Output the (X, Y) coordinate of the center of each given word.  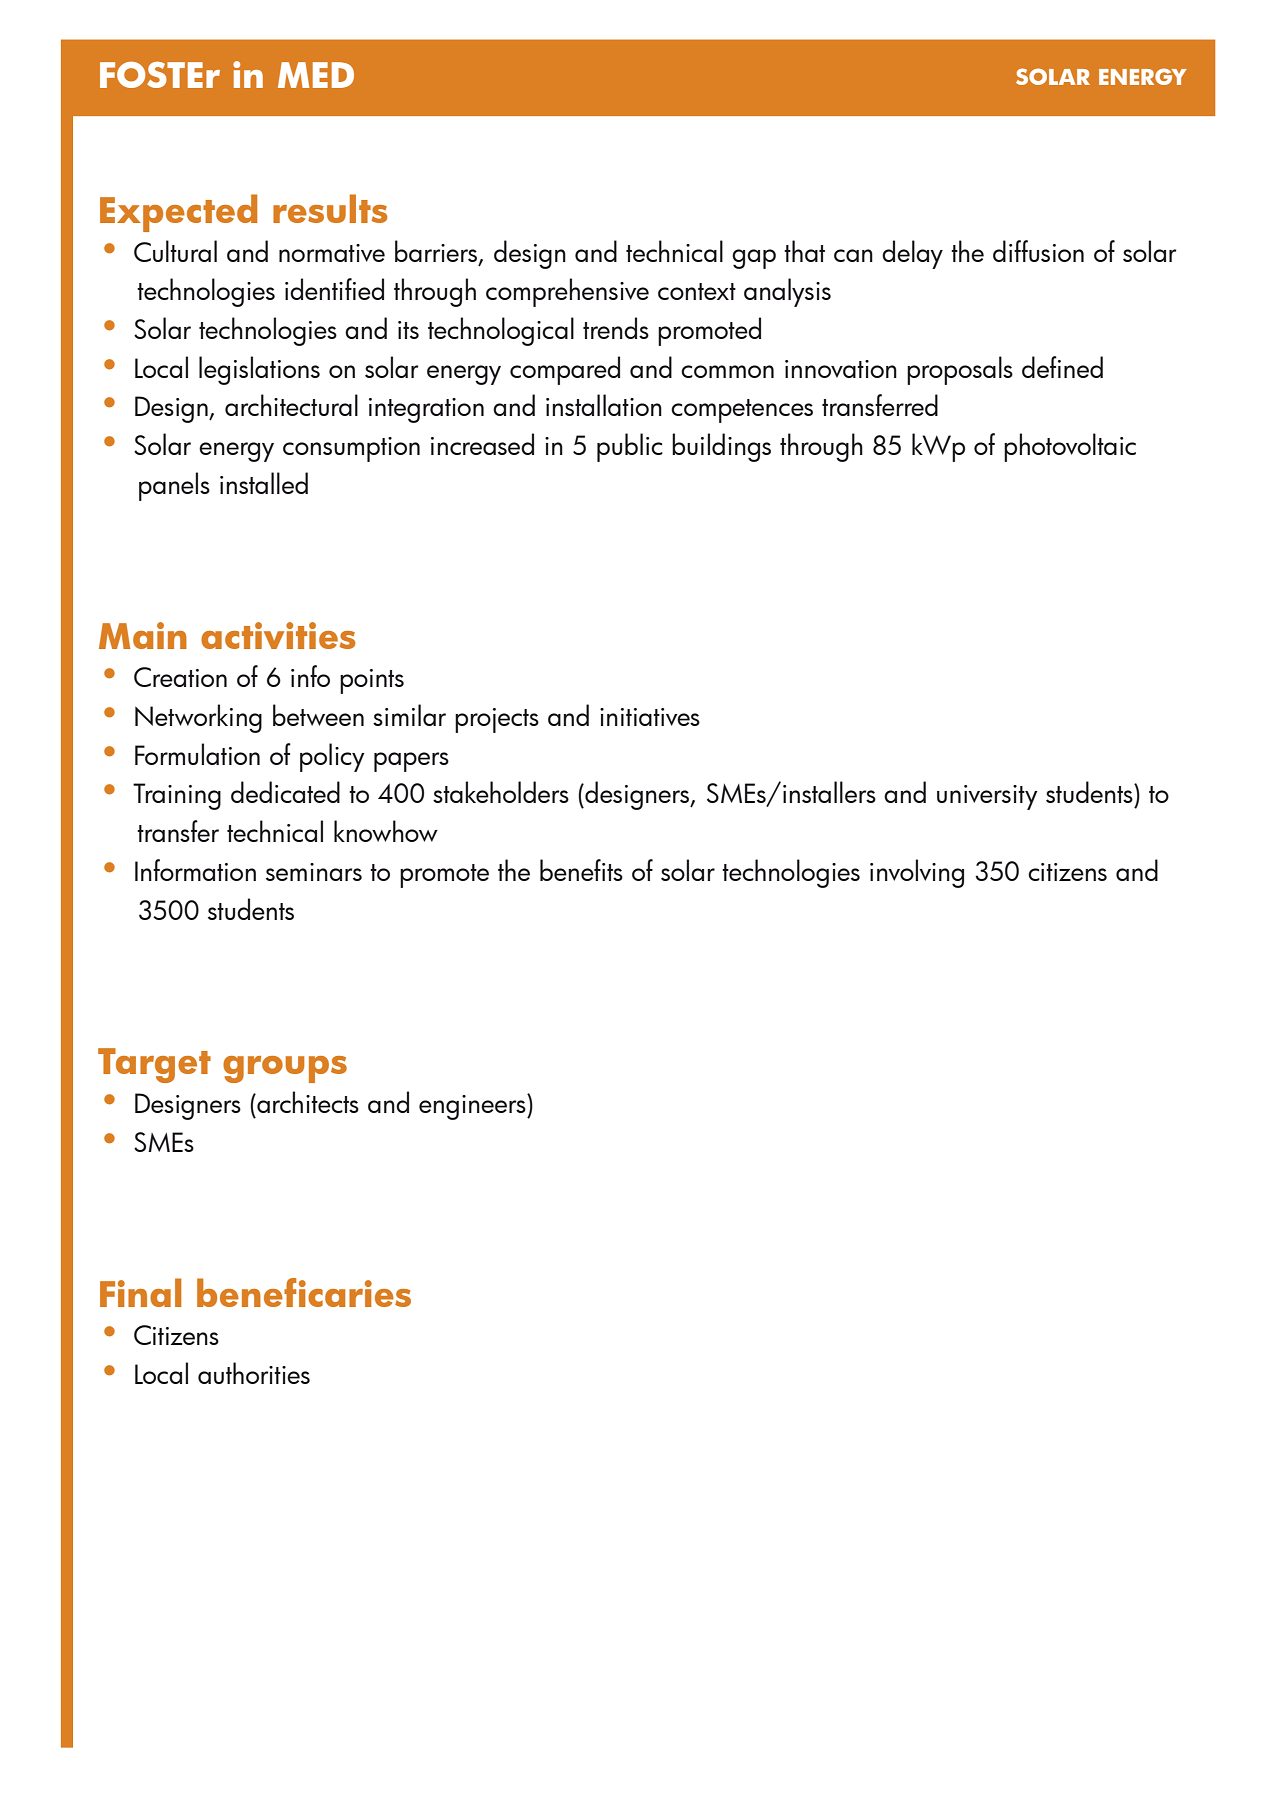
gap (754, 259)
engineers (473, 1107)
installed (264, 483)
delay (912, 254)
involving (917, 873)
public (630, 447)
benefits (581, 870)
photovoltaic (1070, 447)
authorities (254, 1373)
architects (307, 1102)
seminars (314, 872)
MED (316, 75)
